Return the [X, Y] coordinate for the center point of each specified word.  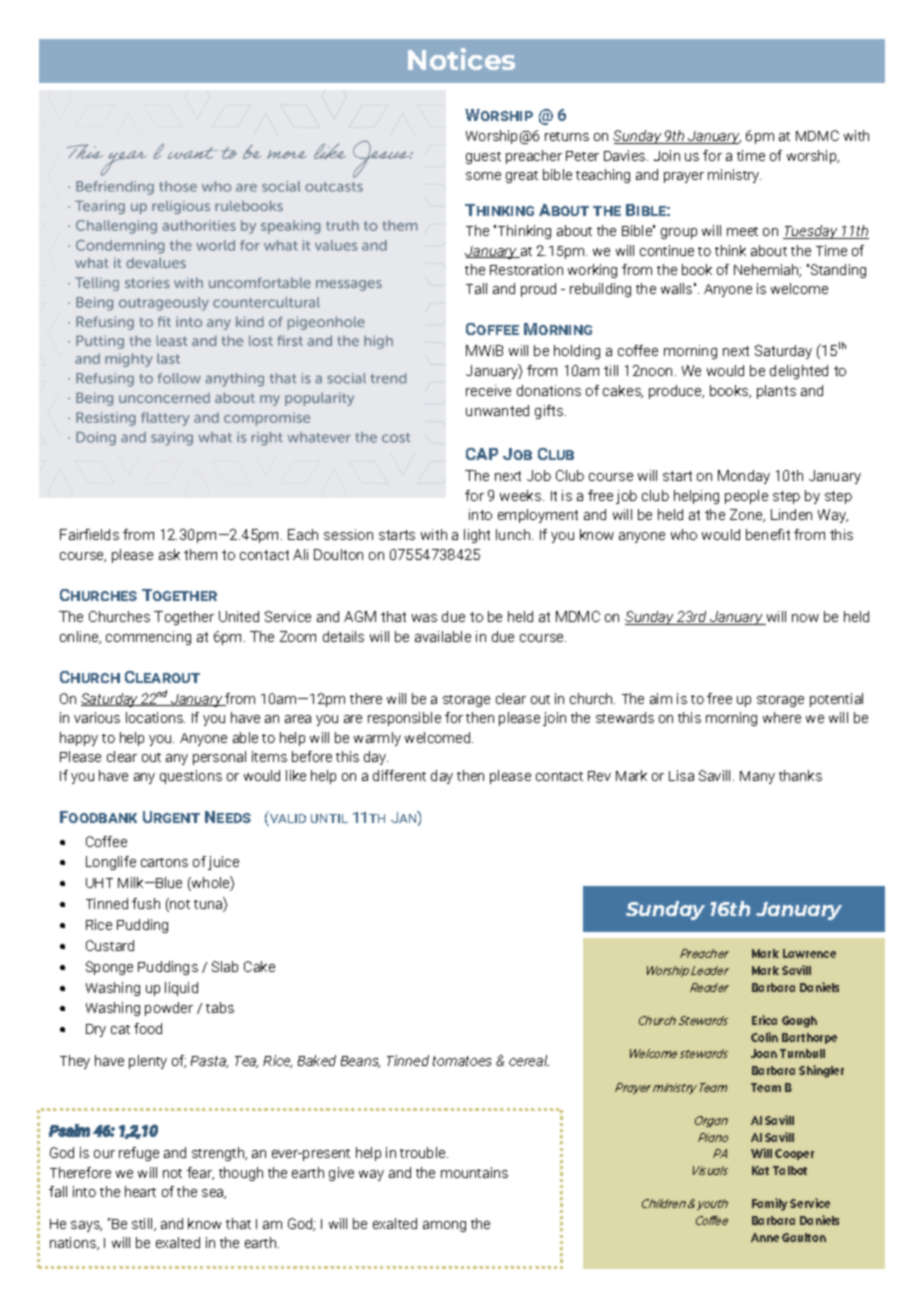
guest [483, 158]
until [329, 818]
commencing [148, 638]
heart [140, 1191]
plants [776, 392]
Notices [461, 59]
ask [169, 554]
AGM [360, 616]
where [782, 717]
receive [488, 390]
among [444, 1226]
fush [146, 903]
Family [769, 1204]
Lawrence [809, 953]
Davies [626, 155]
